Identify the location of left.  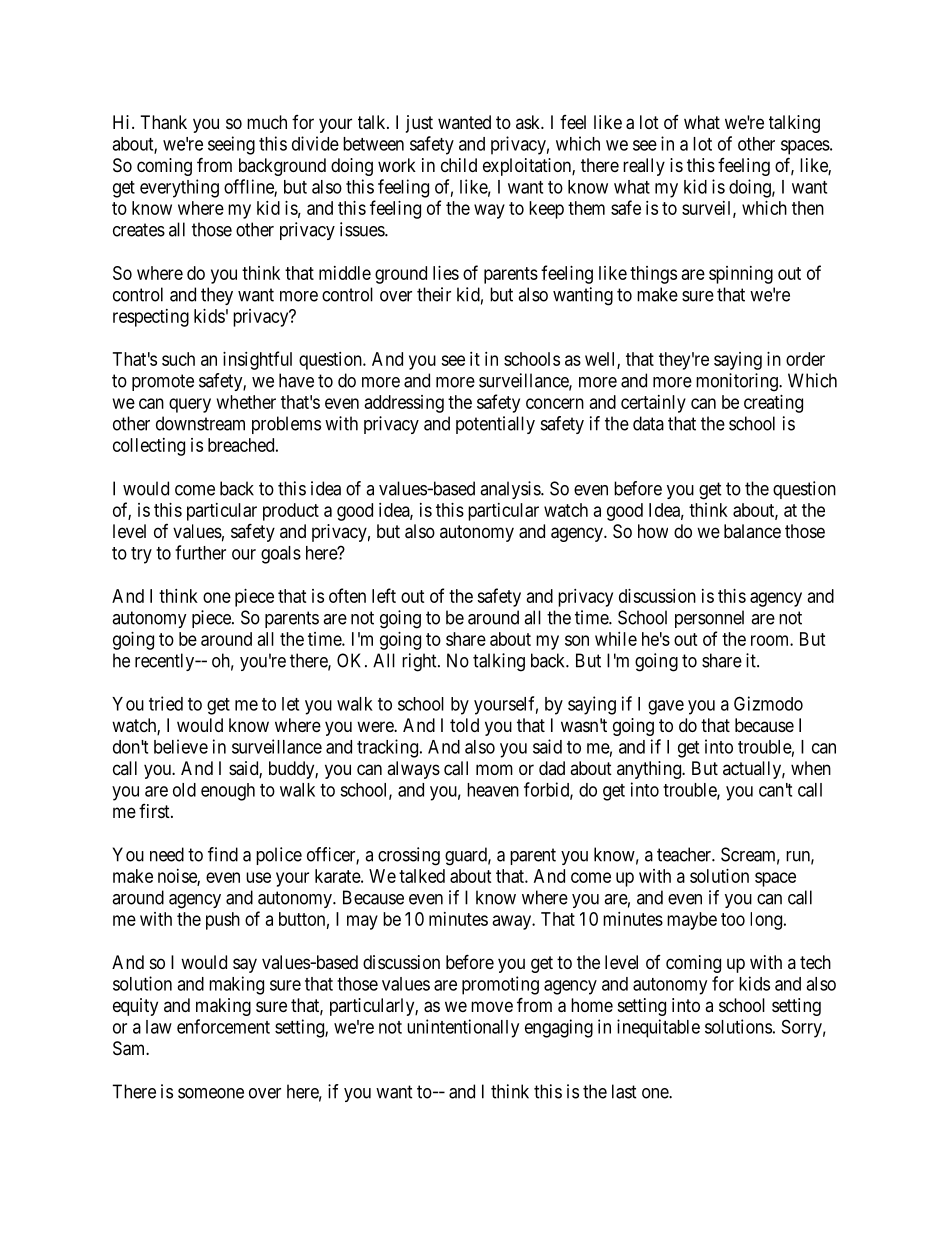
(384, 595).
